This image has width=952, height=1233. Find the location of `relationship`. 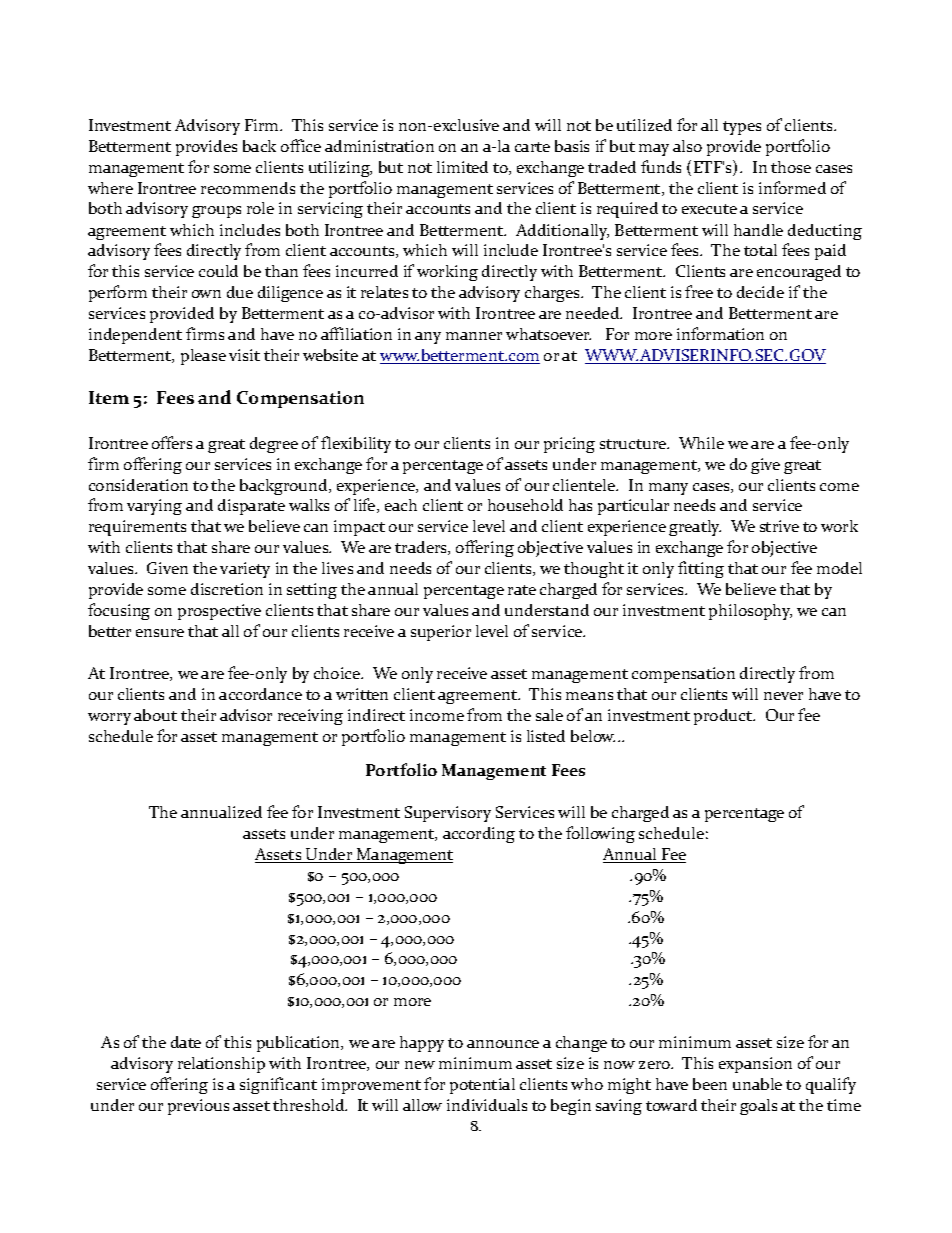

relationship is located at coordinates (221, 1065).
